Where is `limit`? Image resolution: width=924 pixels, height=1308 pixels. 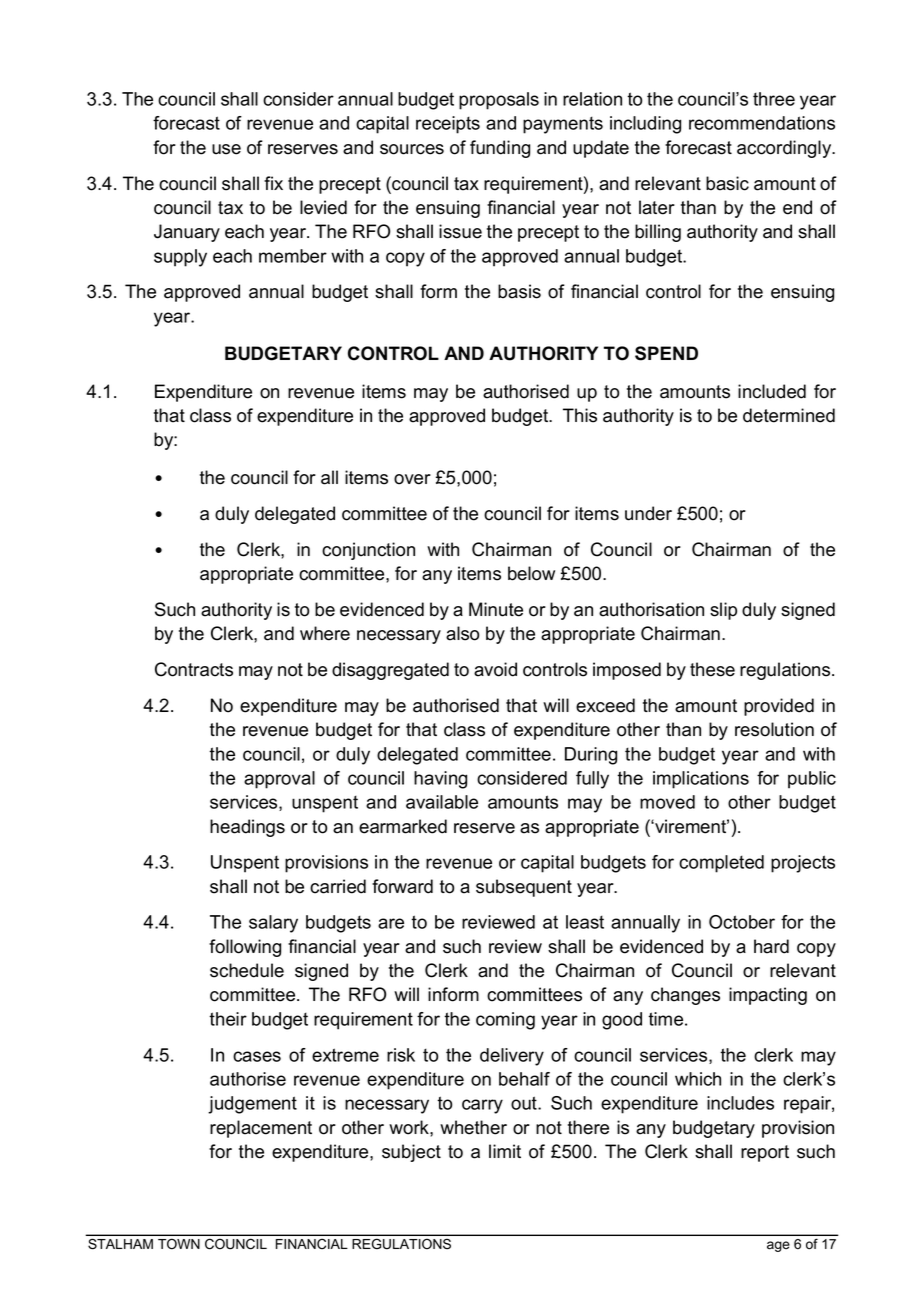
limit is located at coordinates (505, 1151).
